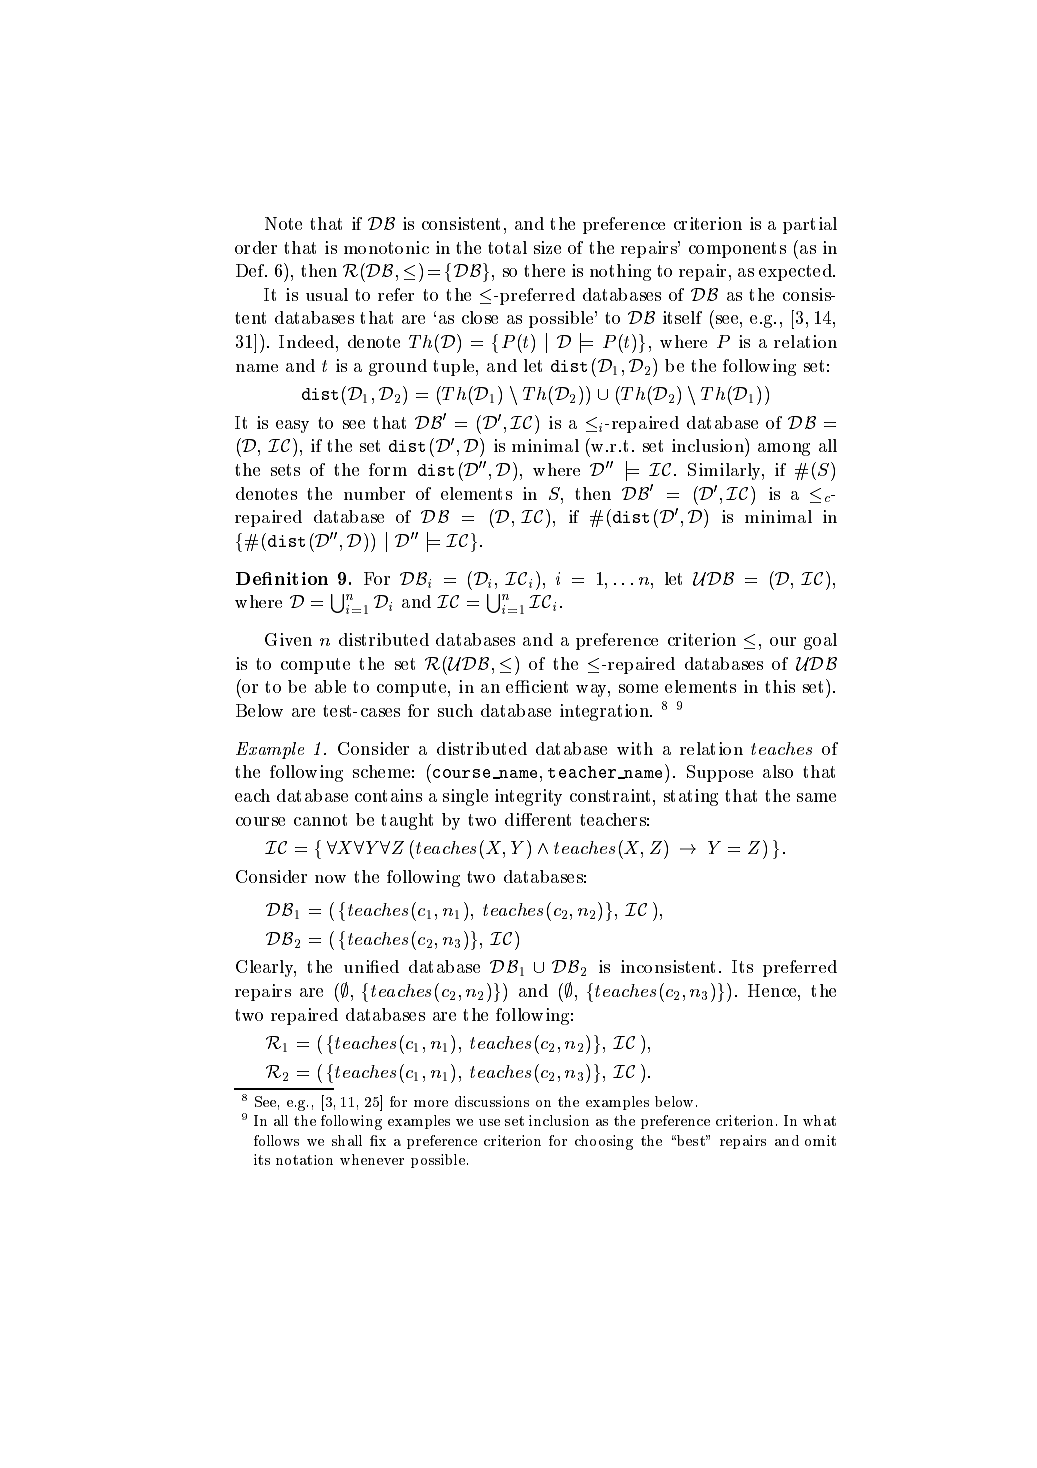 This page has height=1468, width=1037. Describe the element at coordinates (691, 797) in the page. I see `stating` at that location.
